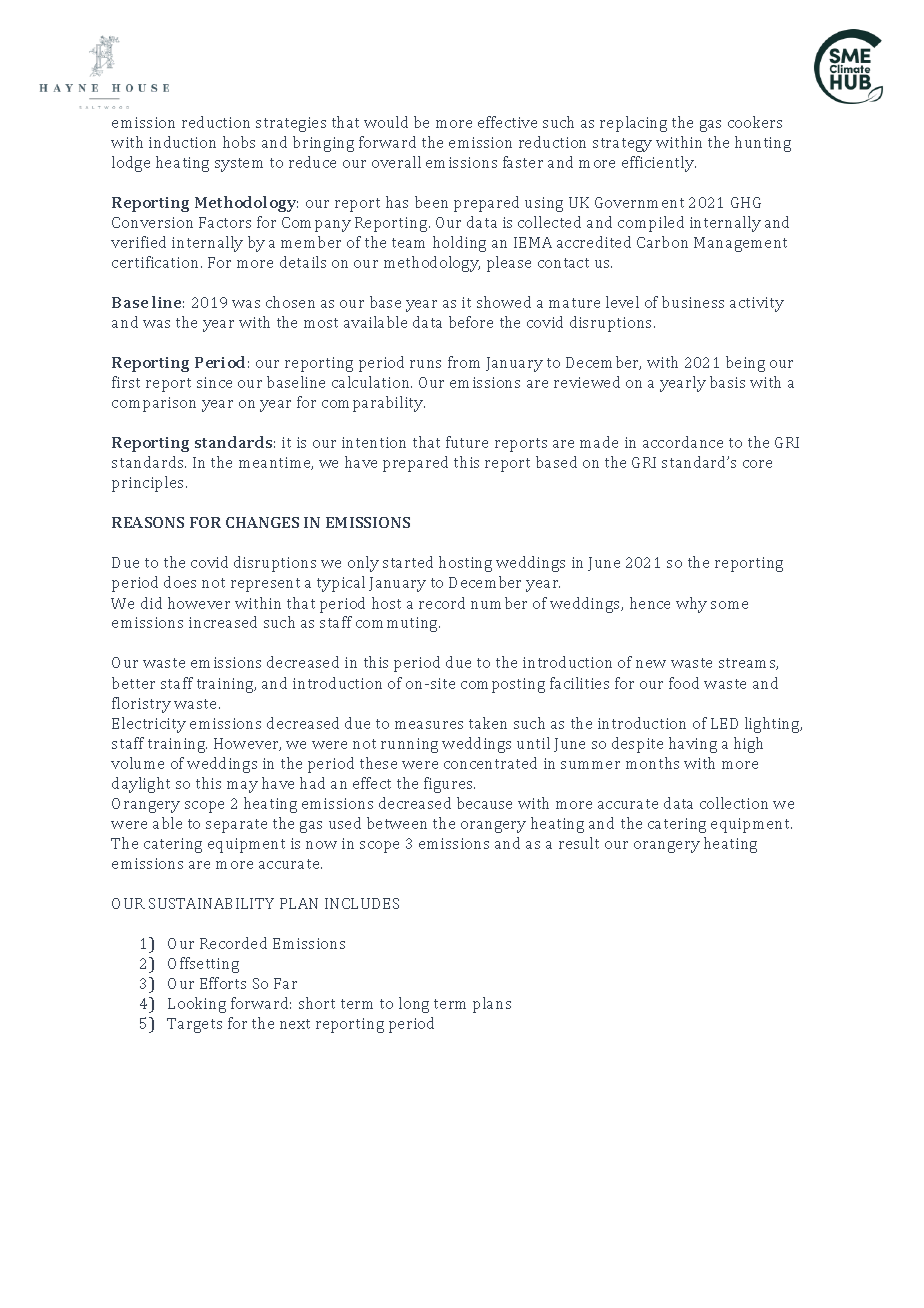 The height and width of the image is (1308, 924). Describe the element at coordinates (734, 803) in the image. I see `collection` at that location.
